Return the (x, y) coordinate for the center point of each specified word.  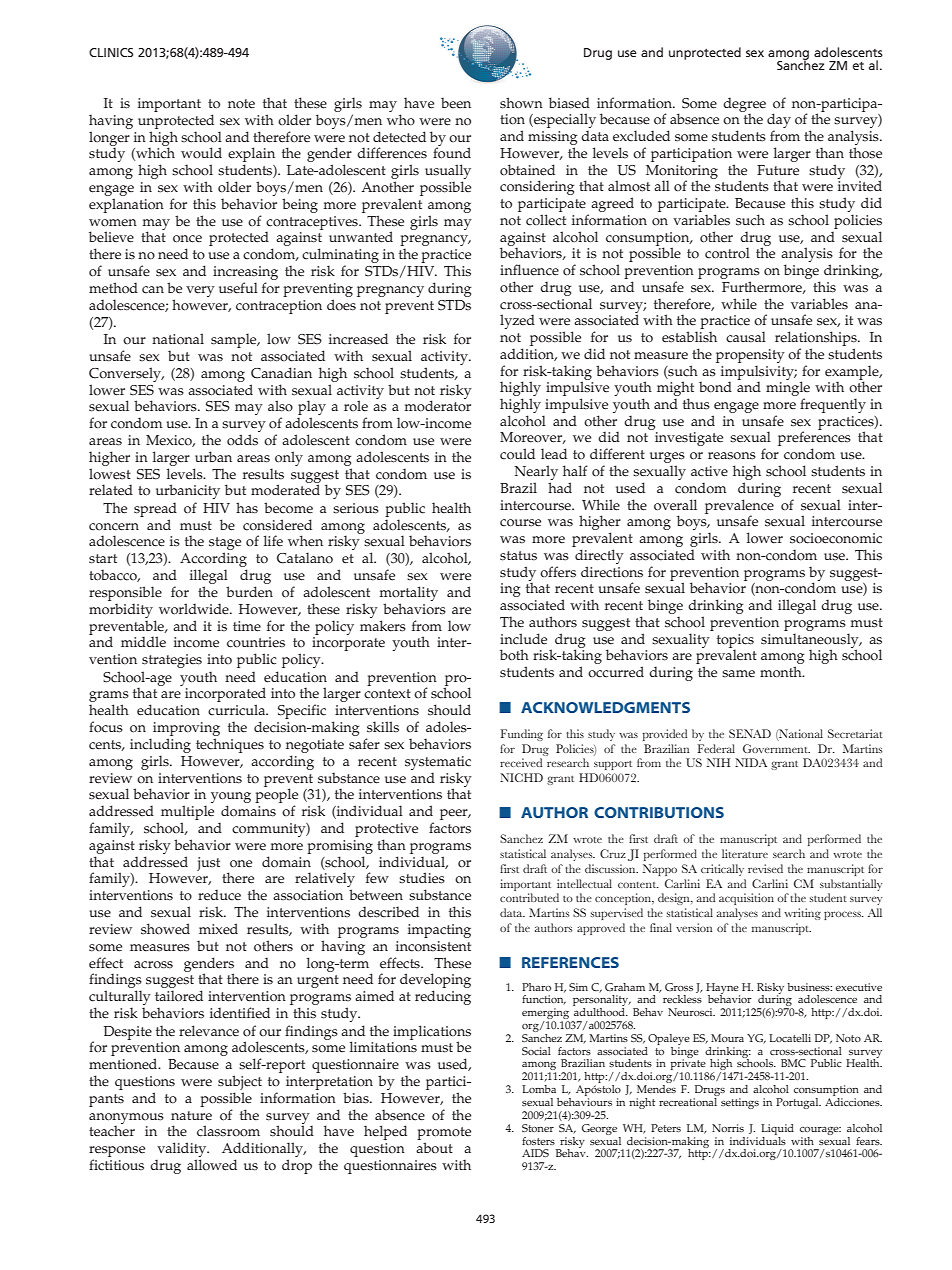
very (200, 291)
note (241, 104)
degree (744, 105)
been (456, 103)
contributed (529, 897)
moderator (438, 405)
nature (191, 1116)
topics (735, 642)
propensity (750, 356)
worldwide (195, 609)
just (208, 864)
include (523, 639)
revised (765, 868)
